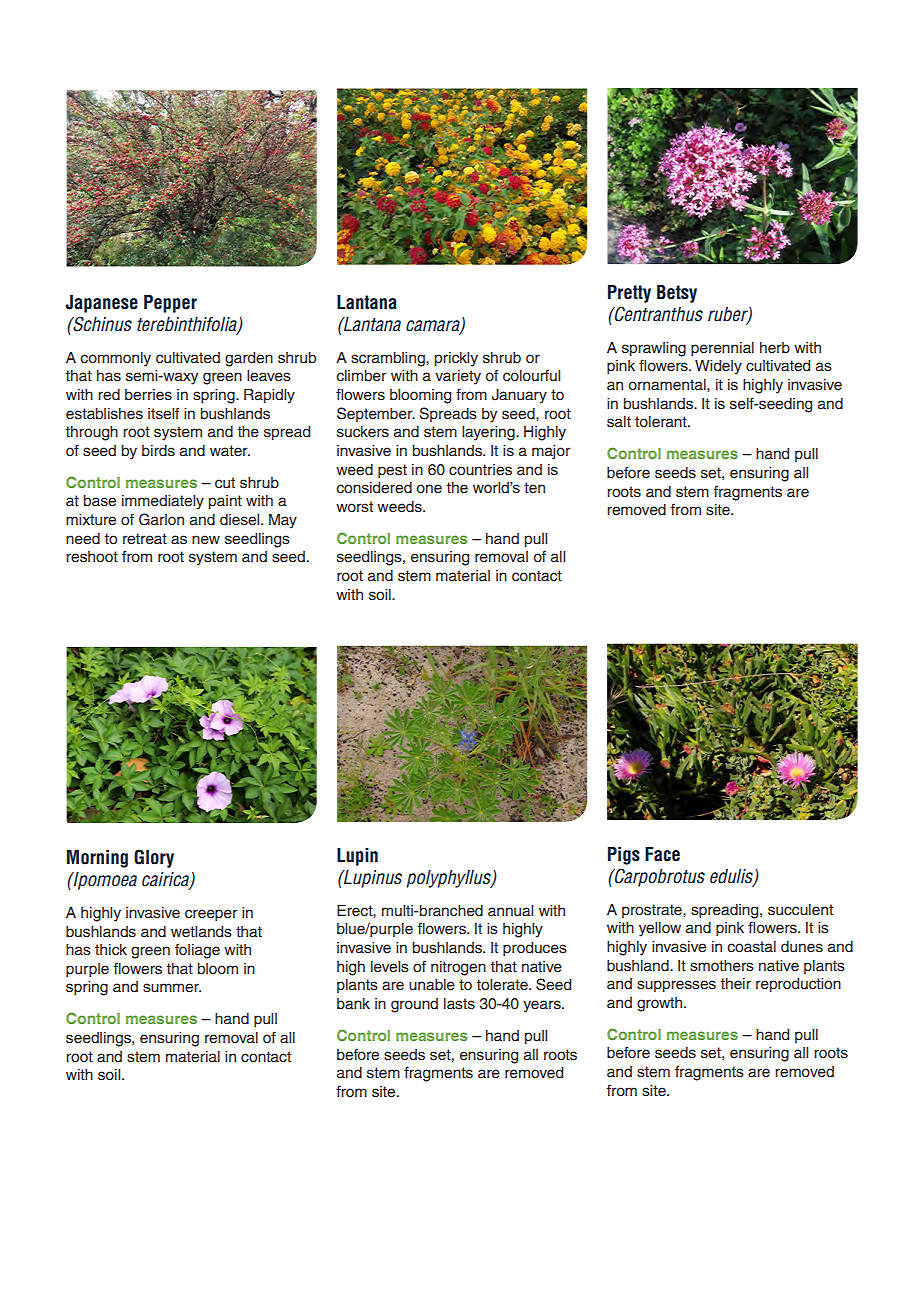  I want to click on Face, so click(662, 854).
